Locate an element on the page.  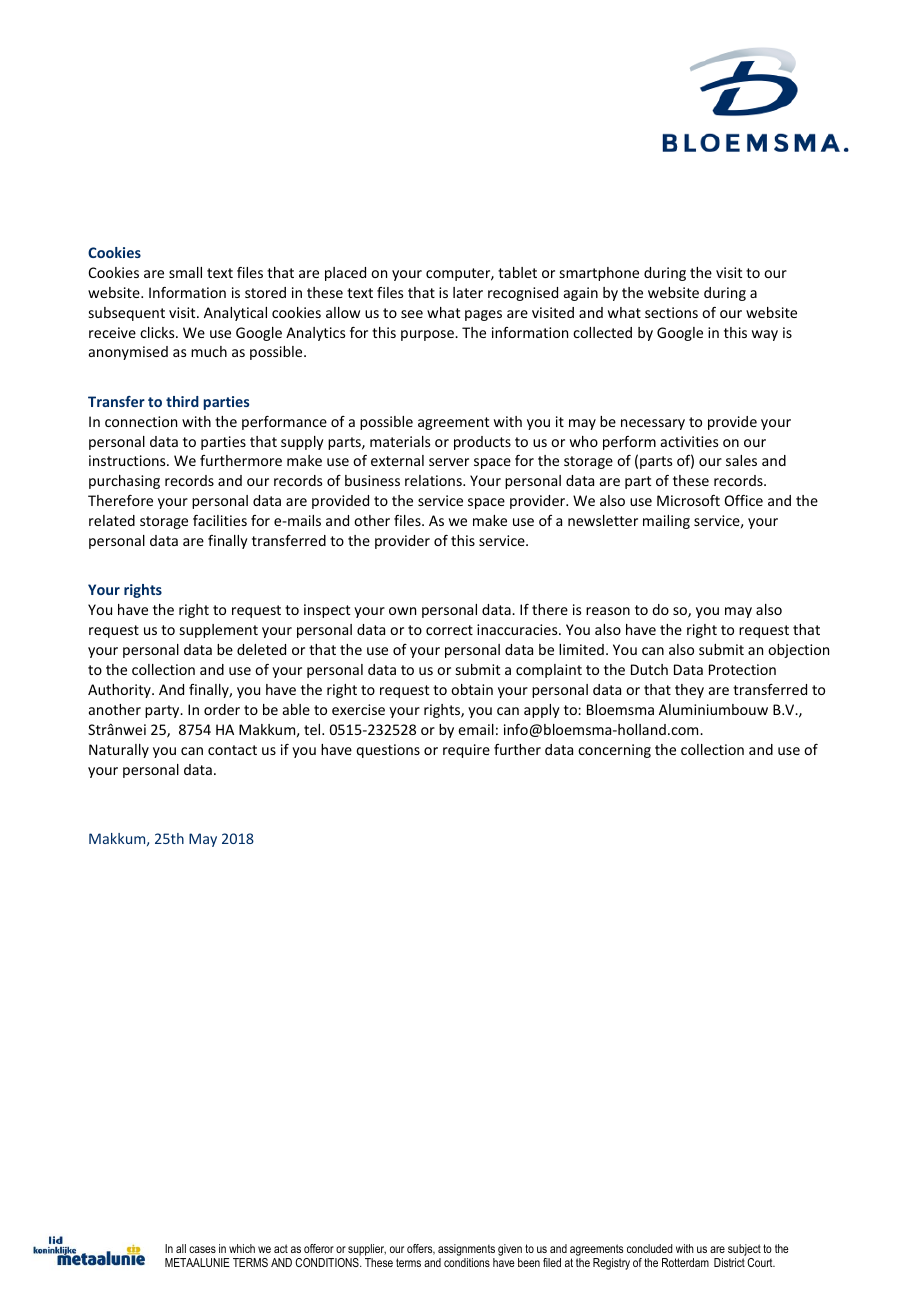
sections is located at coordinates (671, 312).
